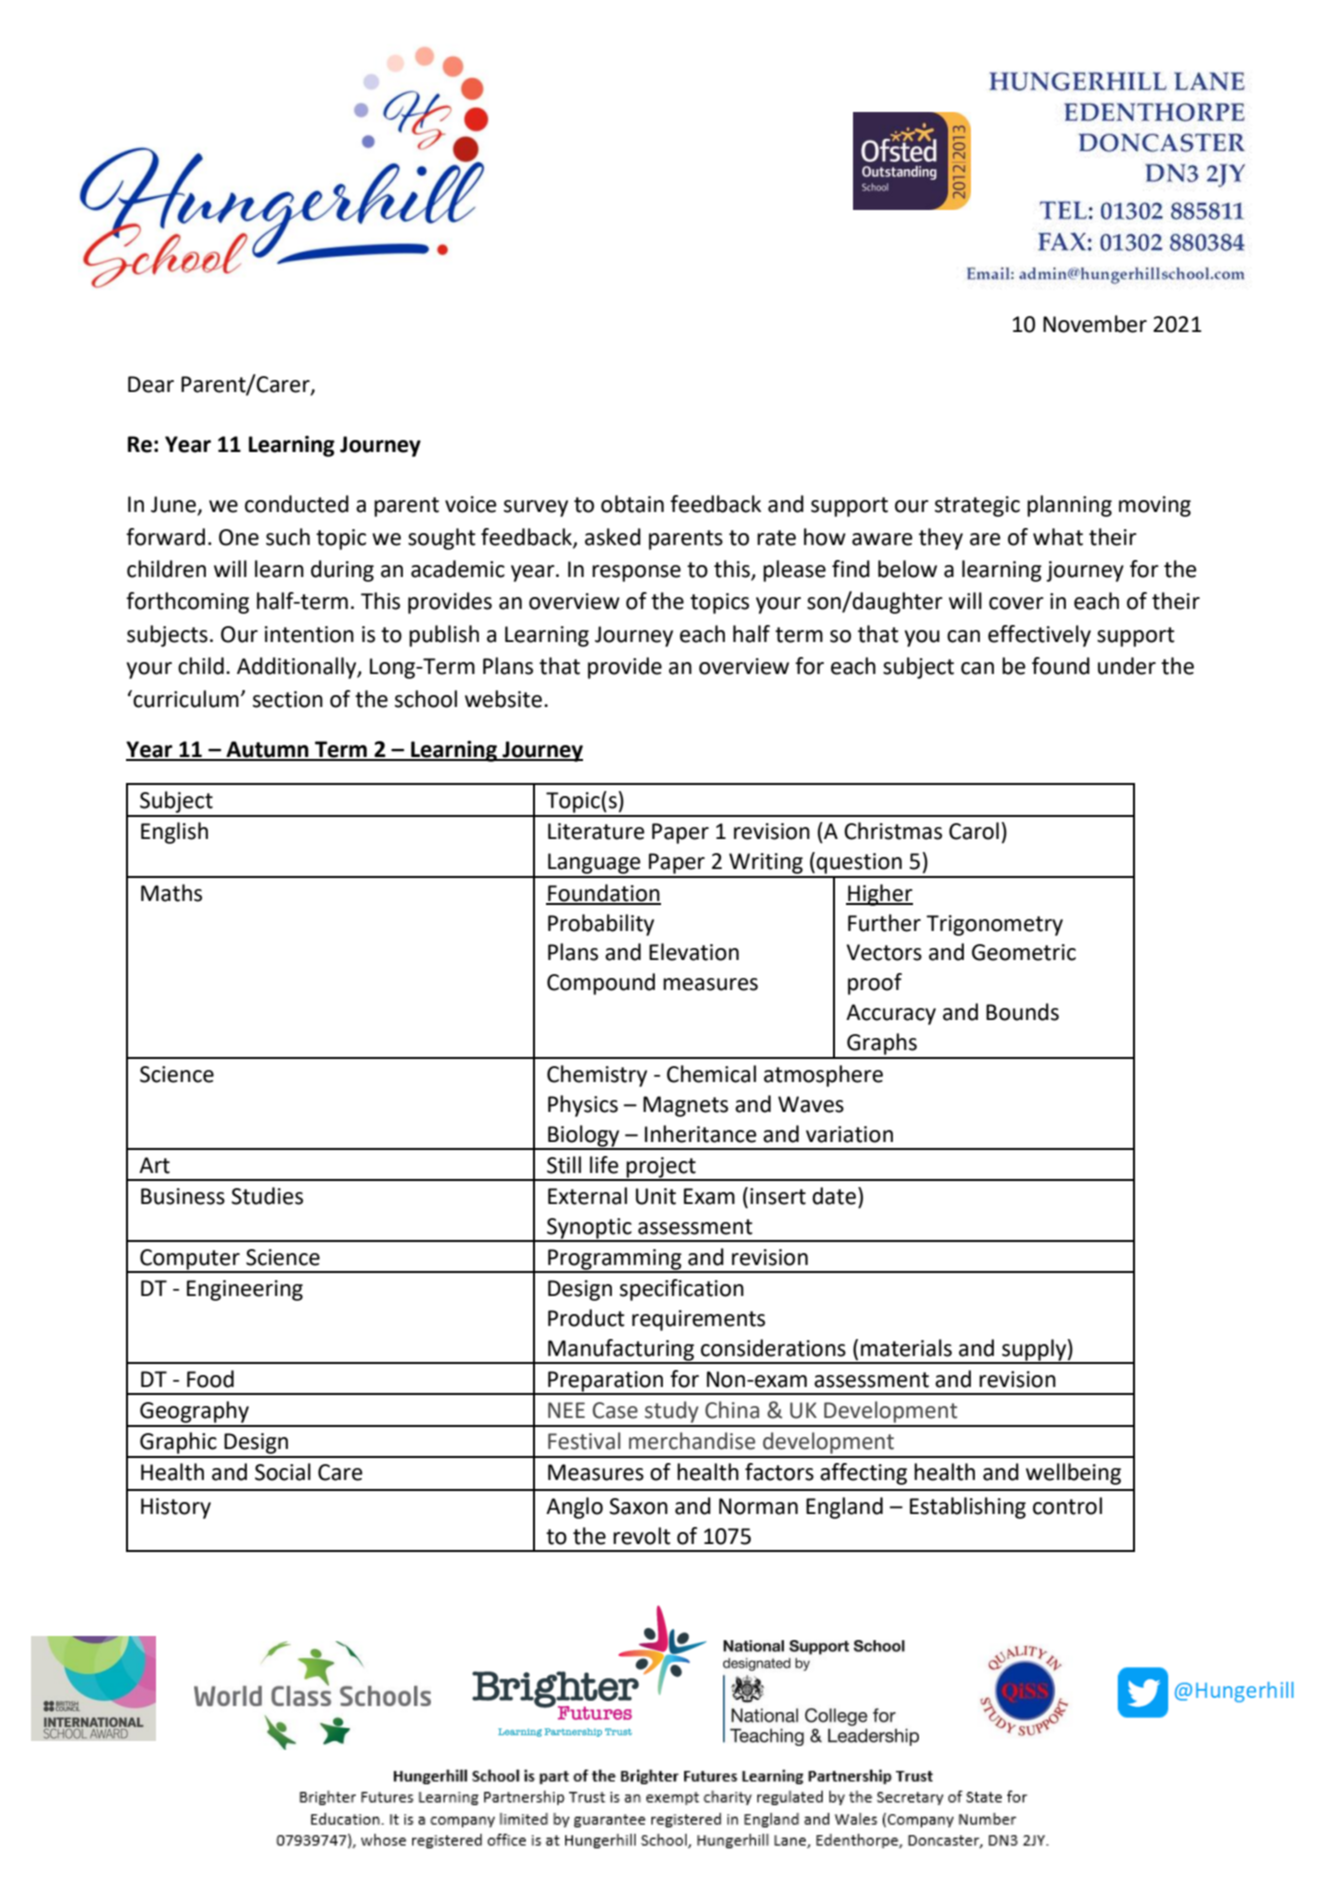 Image resolution: width=1329 pixels, height=1881 pixels. What do you see at coordinates (151, 384) in the image?
I see `Dear` at bounding box center [151, 384].
